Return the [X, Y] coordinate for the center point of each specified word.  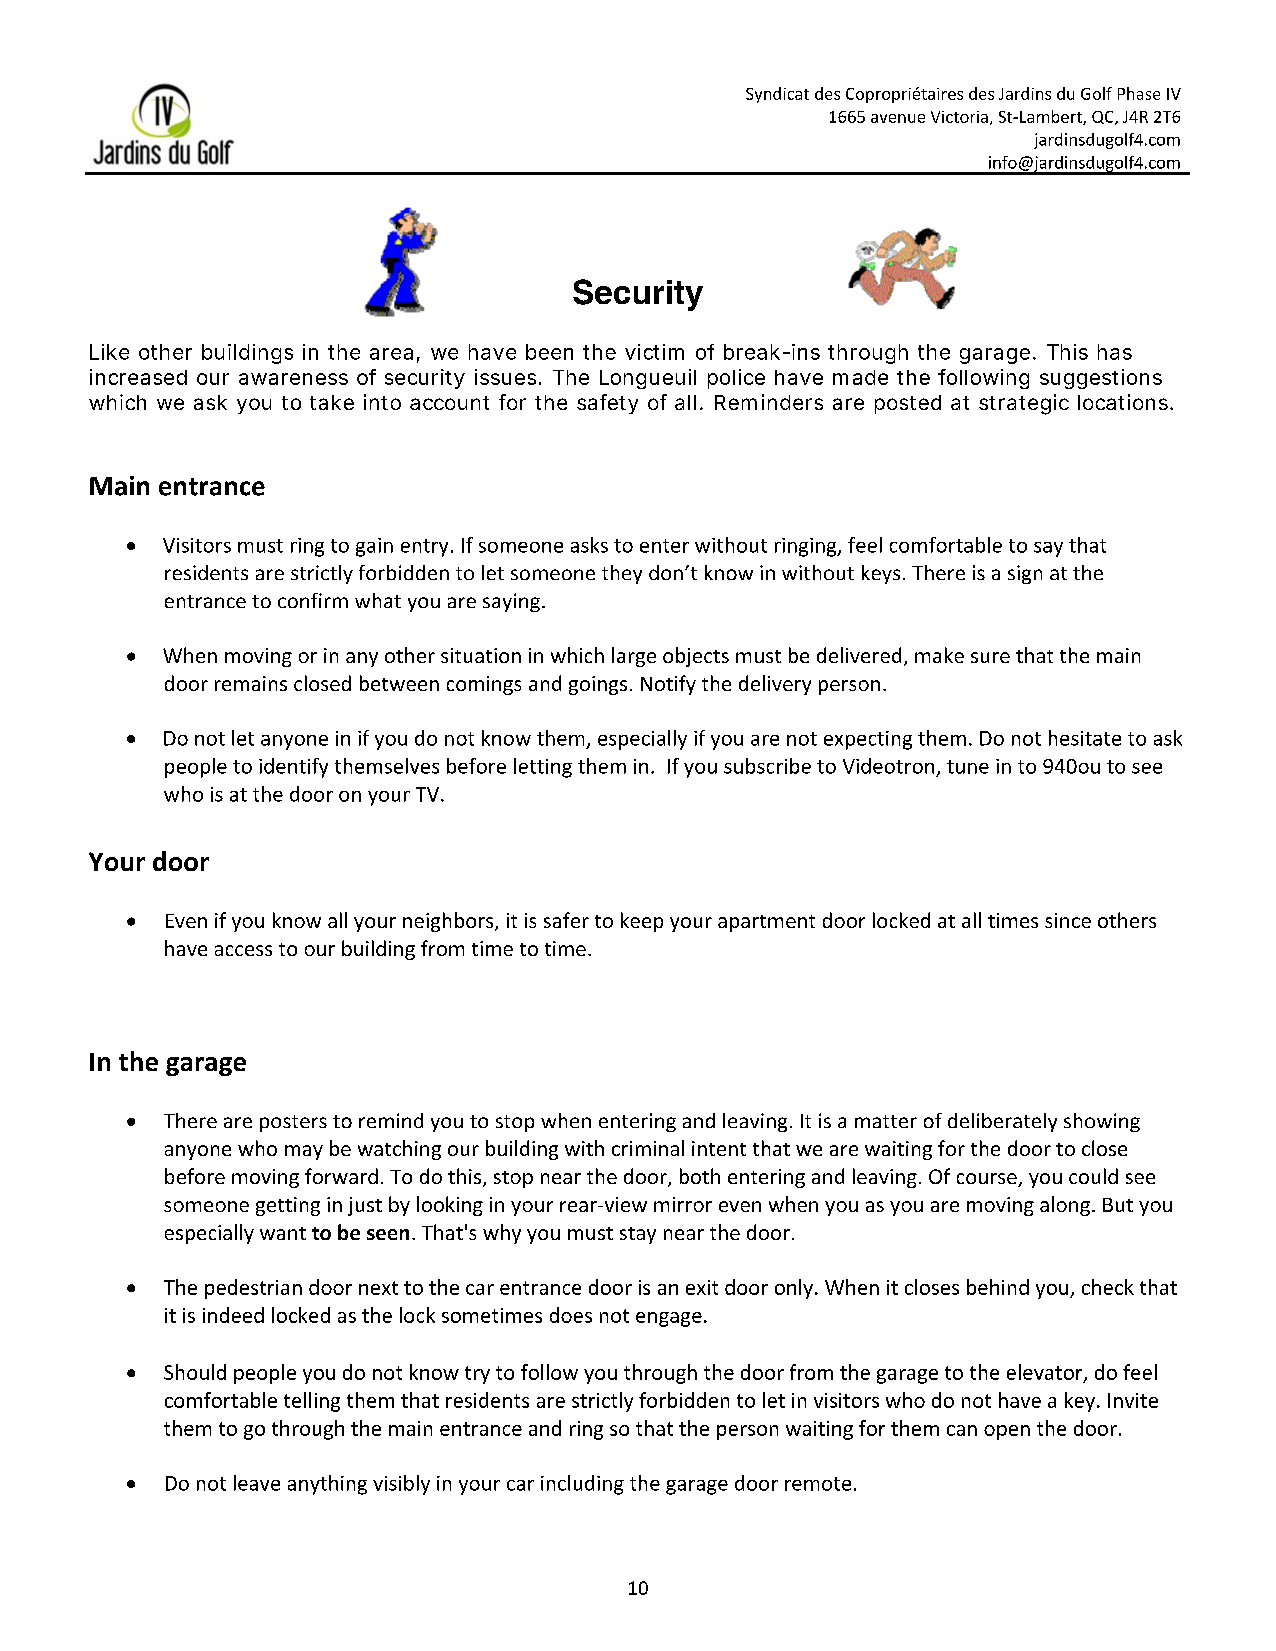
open [1007, 1432]
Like [109, 352]
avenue [898, 118]
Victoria [959, 117]
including [582, 1485]
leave [257, 1483]
